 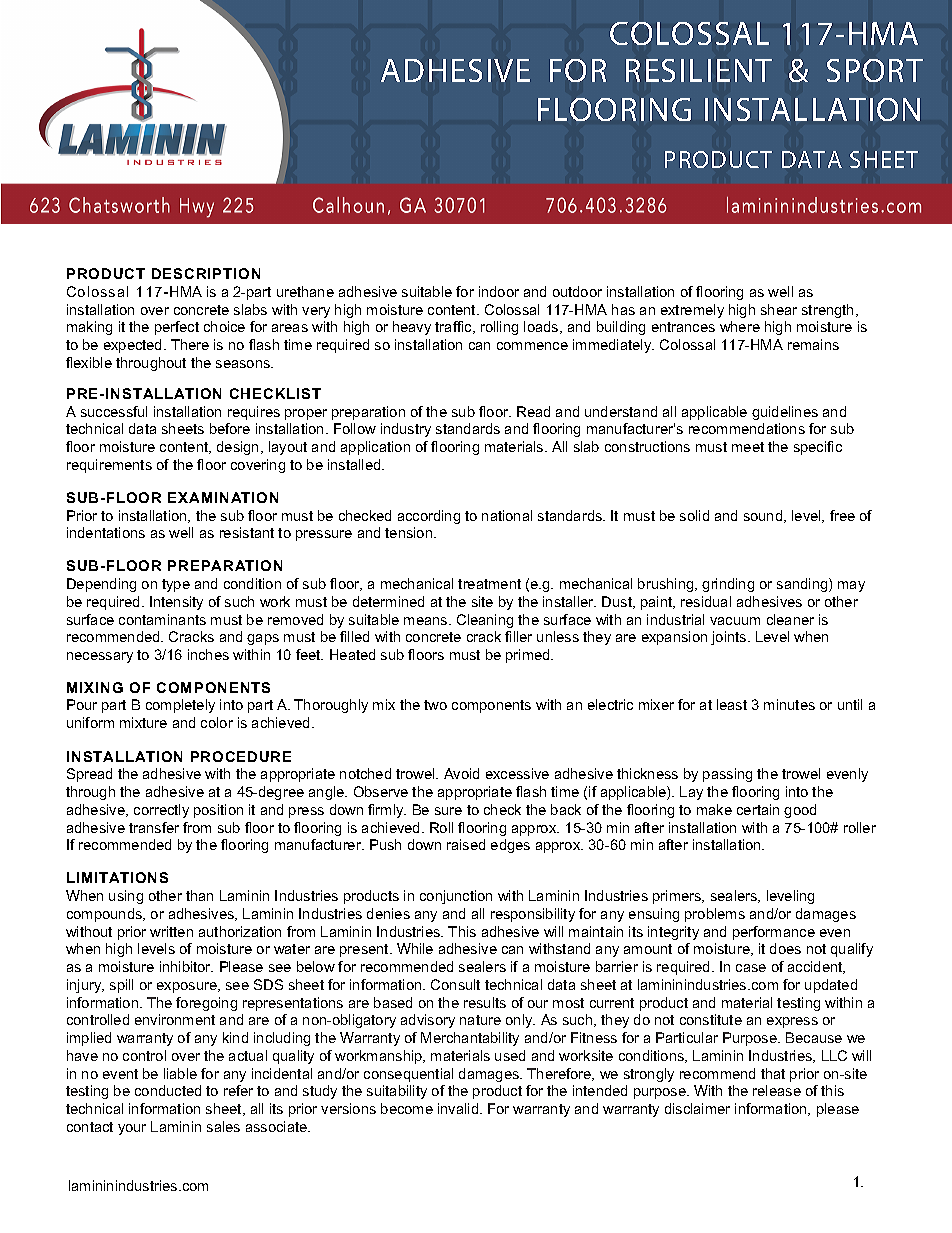 What do you see at coordinates (699, 70) in the screenshot?
I see `RESILIENT` at bounding box center [699, 70].
